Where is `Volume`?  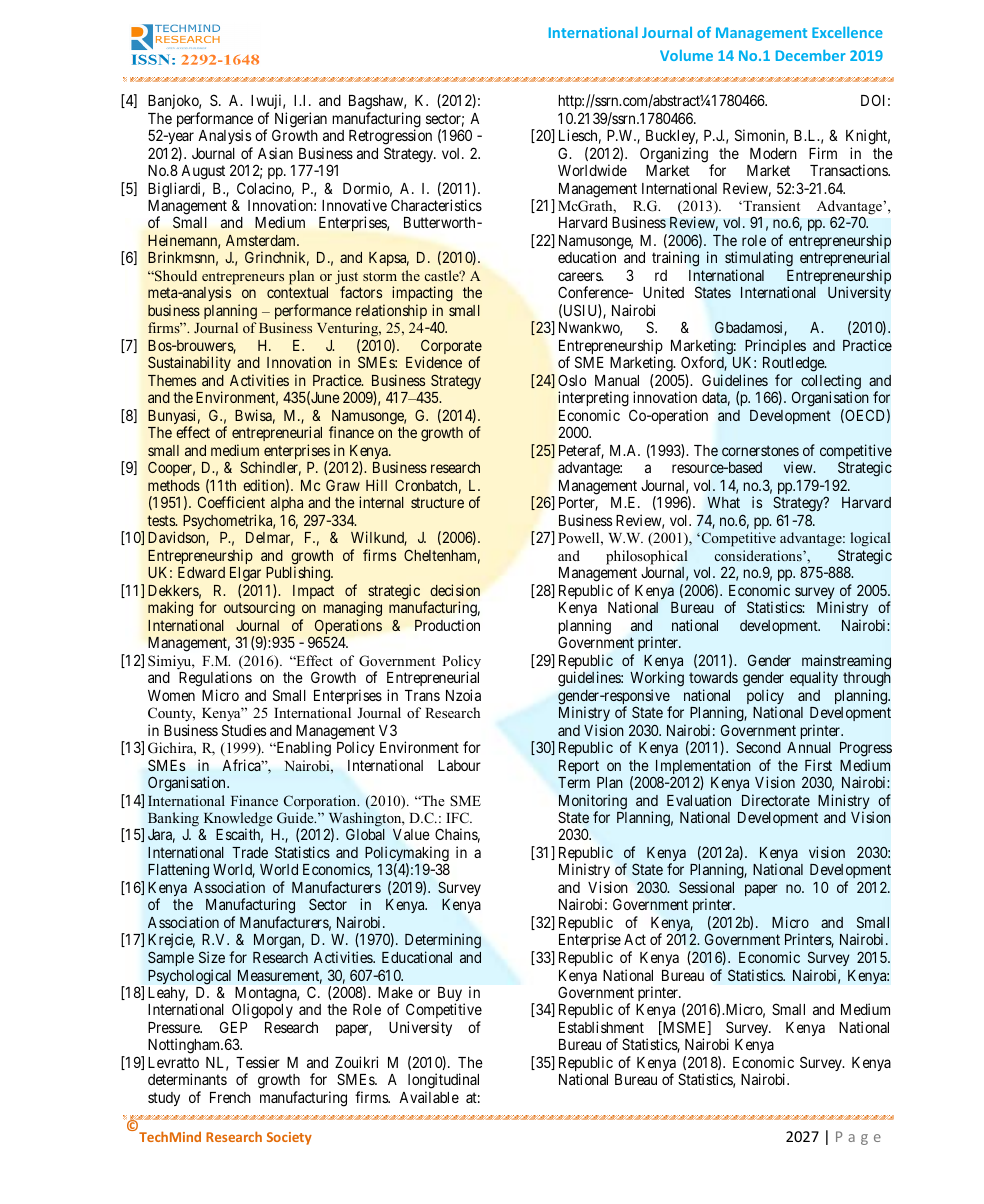
Volume is located at coordinates (686, 55).
